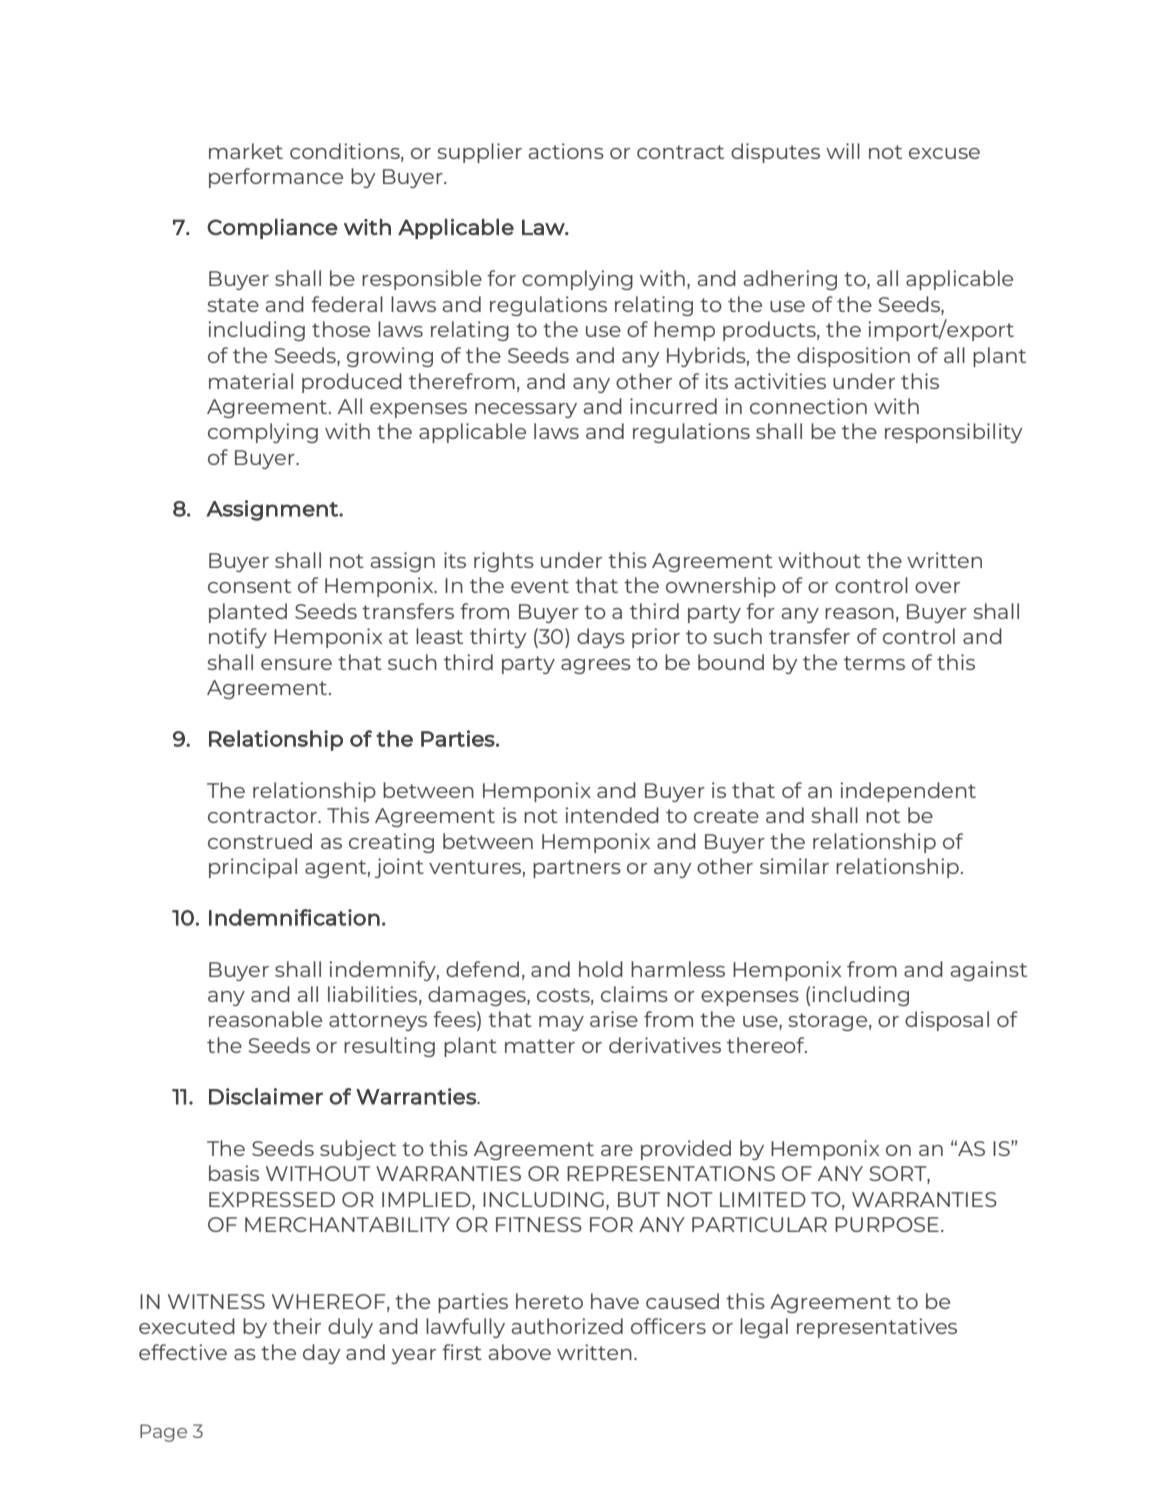 The width and height of the document is (1167, 1510). What do you see at coordinates (937, 587) in the document?
I see `over` at bounding box center [937, 587].
